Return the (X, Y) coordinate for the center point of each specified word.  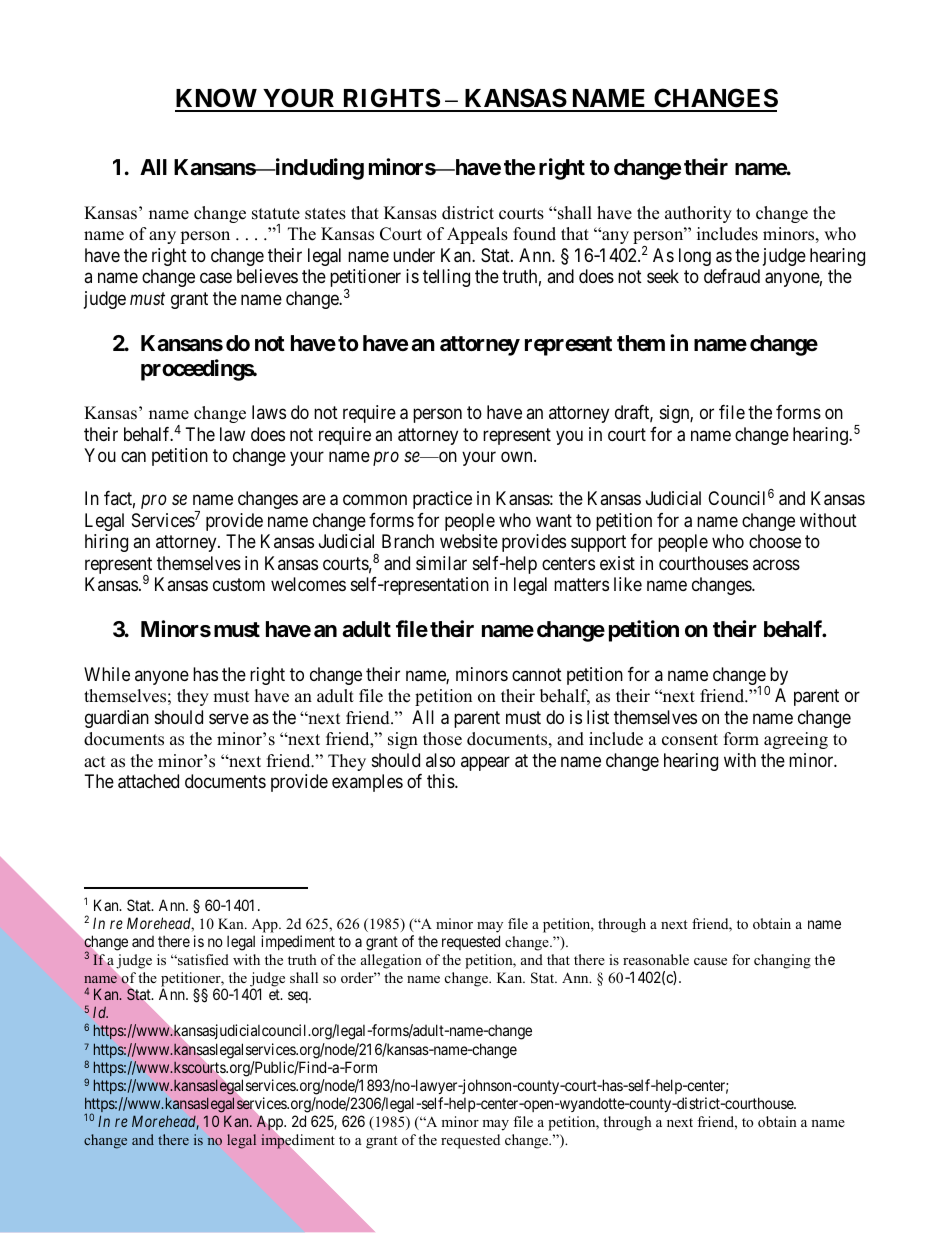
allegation (391, 961)
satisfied (202, 959)
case (216, 278)
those (442, 739)
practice (442, 500)
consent (690, 740)
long (695, 257)
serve (229, 718)
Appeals (477, 235)
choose (775, 541)
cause (710, 961)
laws (269, 412)
